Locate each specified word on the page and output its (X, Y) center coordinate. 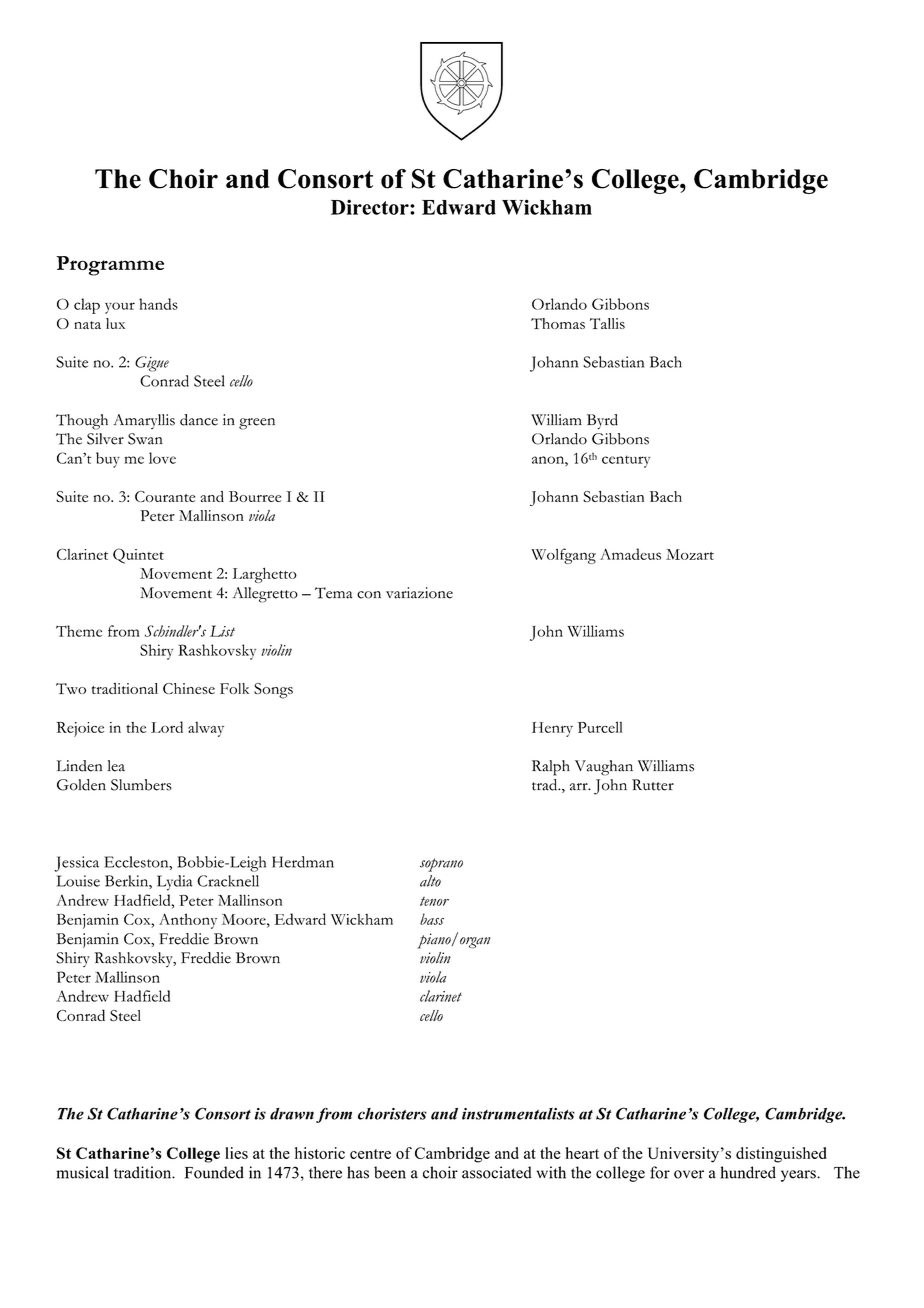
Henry (552, 729)
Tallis (607, 323)
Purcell (600, 727)
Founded (214, 1172)
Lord (167, 727)
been (390, 1172)
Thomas (558, 323)
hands (158, 304)
